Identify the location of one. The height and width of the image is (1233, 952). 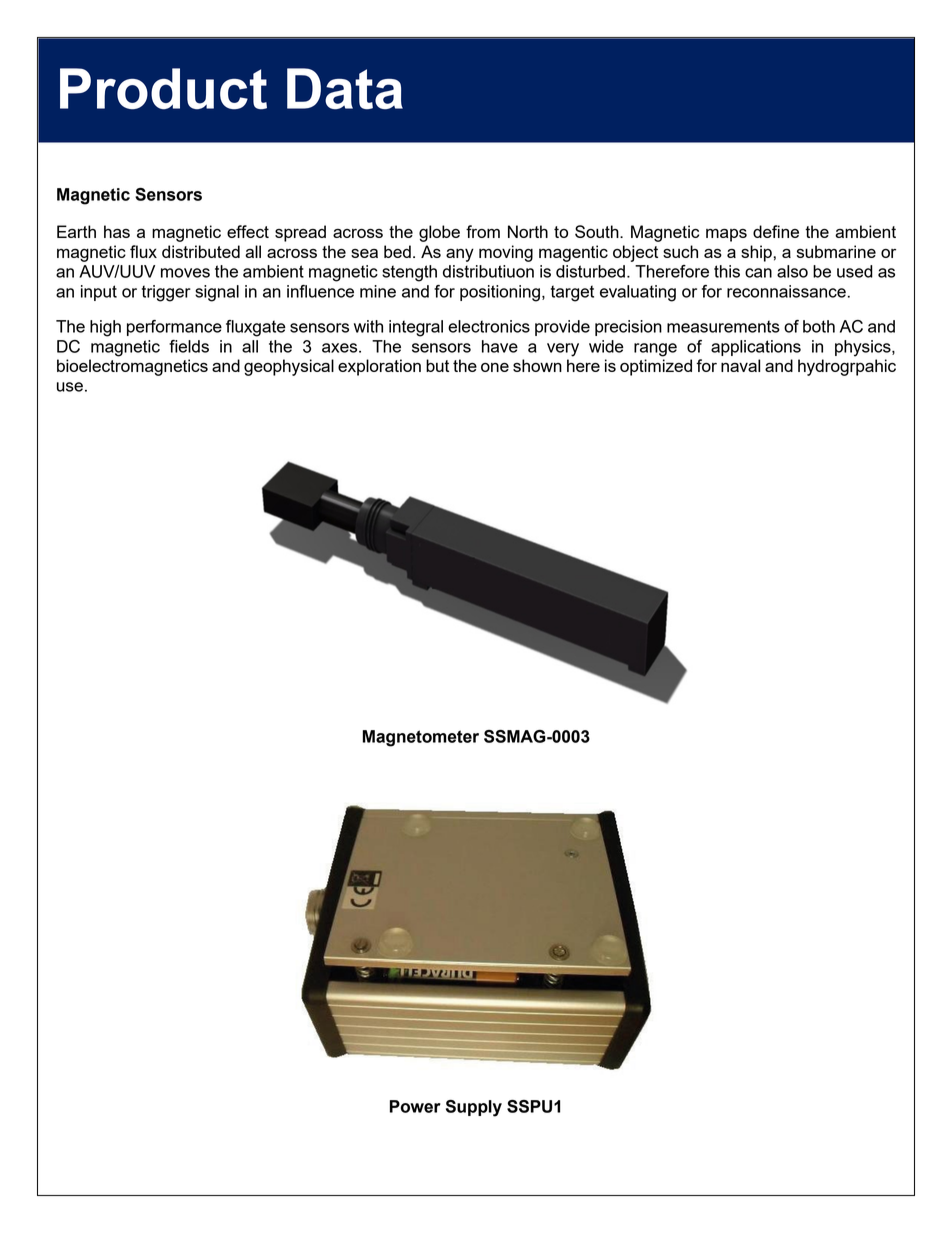
(495, 367).
